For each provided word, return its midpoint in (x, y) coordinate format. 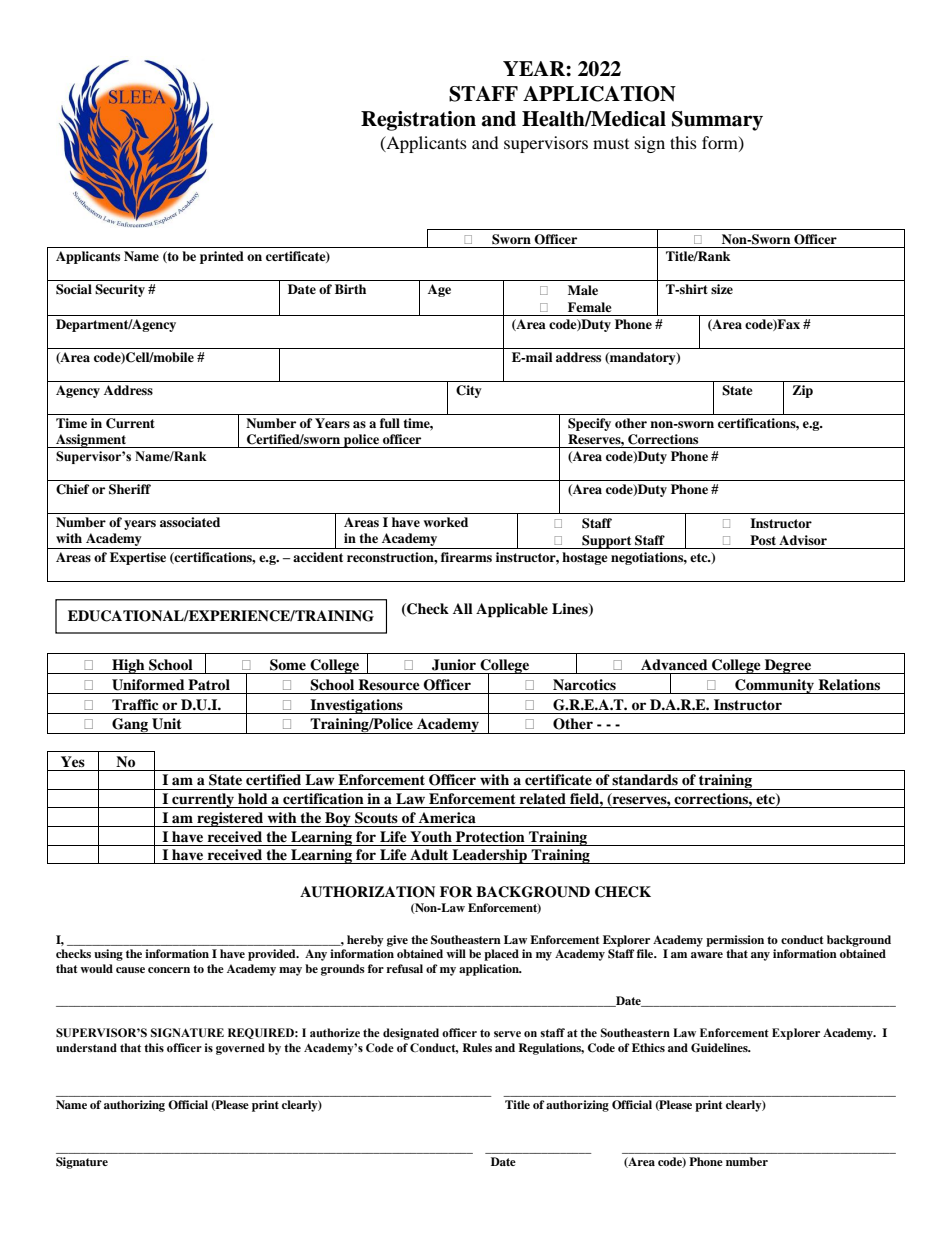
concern (169, 970)
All (463, 608)
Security (120, 290)
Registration (418, 121)
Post (763, 540)
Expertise (138, 558)
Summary (717, 121)
